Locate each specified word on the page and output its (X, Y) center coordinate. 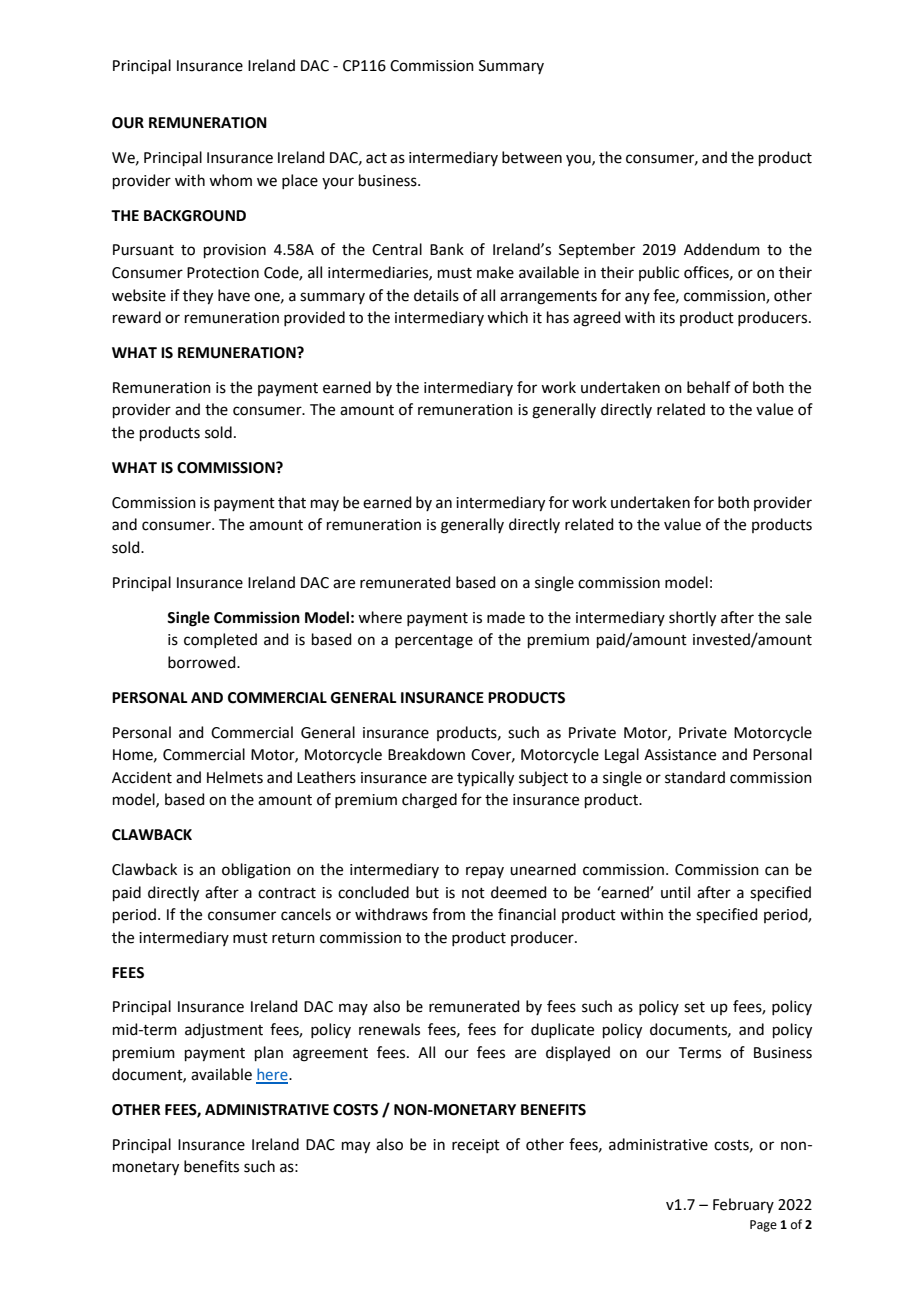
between (532, 157)
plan (269, 1053)
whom (230, 180)
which (507, 317)
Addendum (722, 249)
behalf (709, 387)
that (292, 502)
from (448, 914)
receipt (476, 1146)
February (743, 1205)
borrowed (203, 662)
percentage (434, 642)
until (675, 892)
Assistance (680, 755)
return (293, 938)
